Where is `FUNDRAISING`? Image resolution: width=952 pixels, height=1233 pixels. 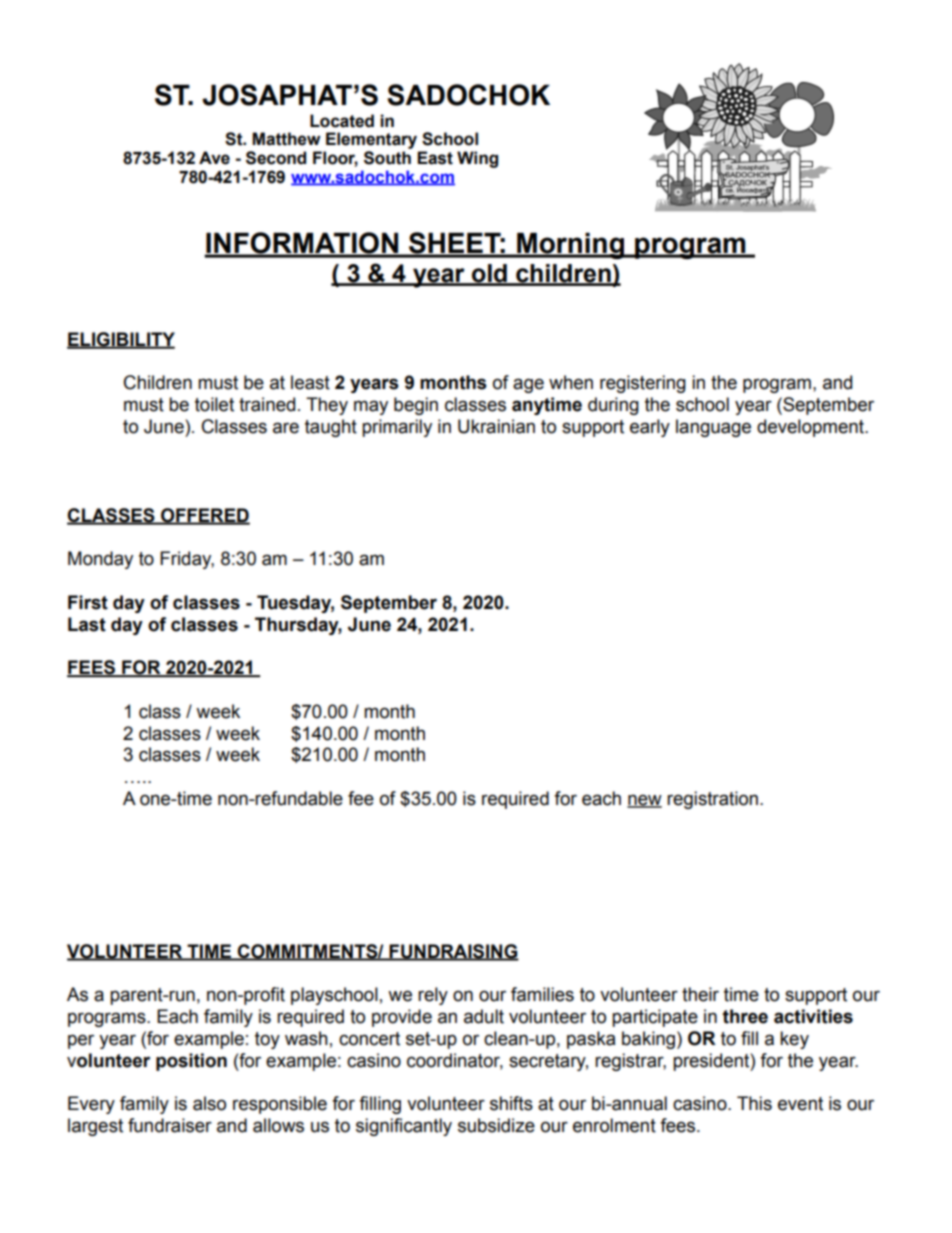
FUNDRAISING is located at coordinates (453, 952).
